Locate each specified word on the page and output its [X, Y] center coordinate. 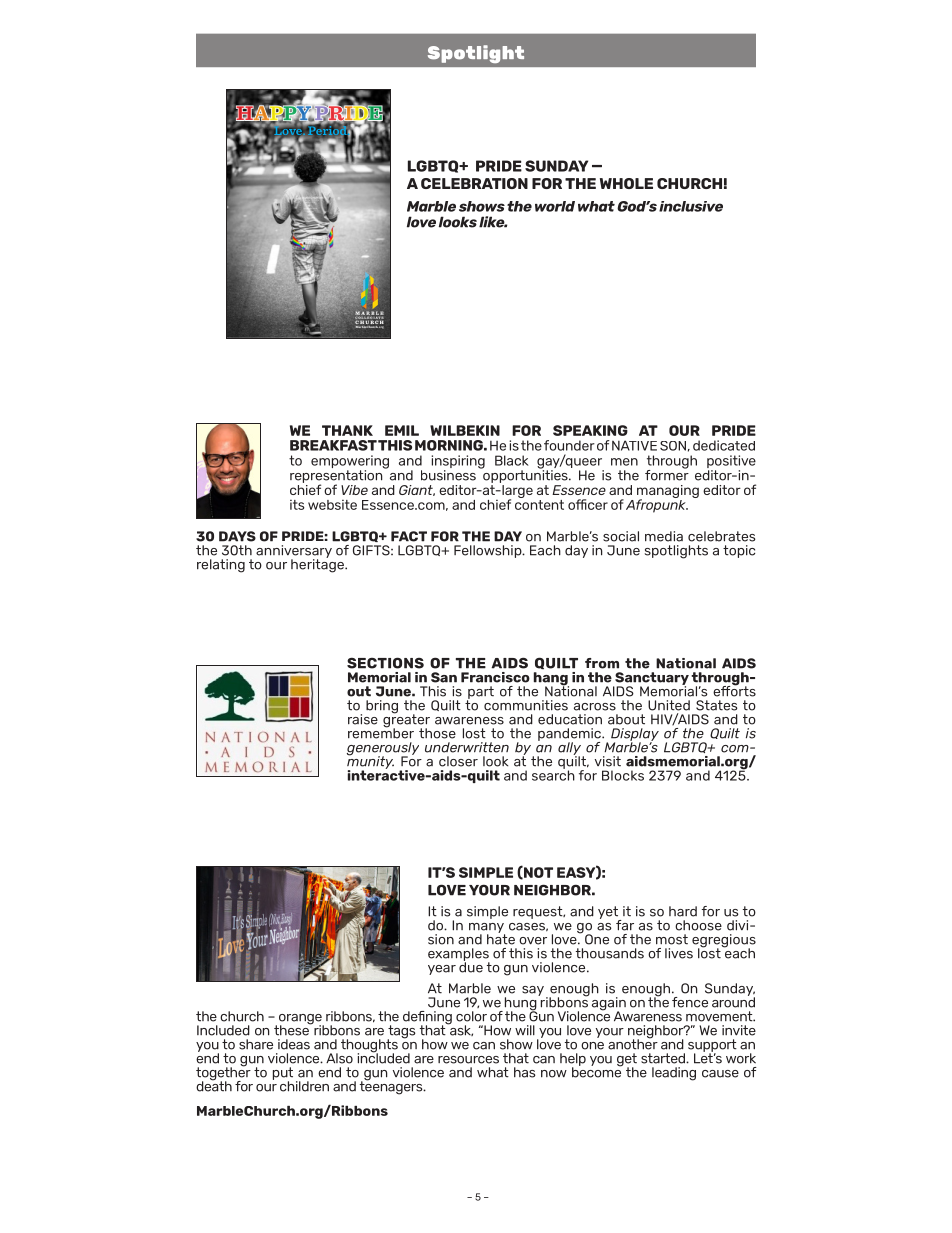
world [555, 206]
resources [468, 1060]
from [602, 663]
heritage [318, 565]
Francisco [495, 677]
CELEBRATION [474, 183]
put [283, 1074]
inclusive [691, 206]
